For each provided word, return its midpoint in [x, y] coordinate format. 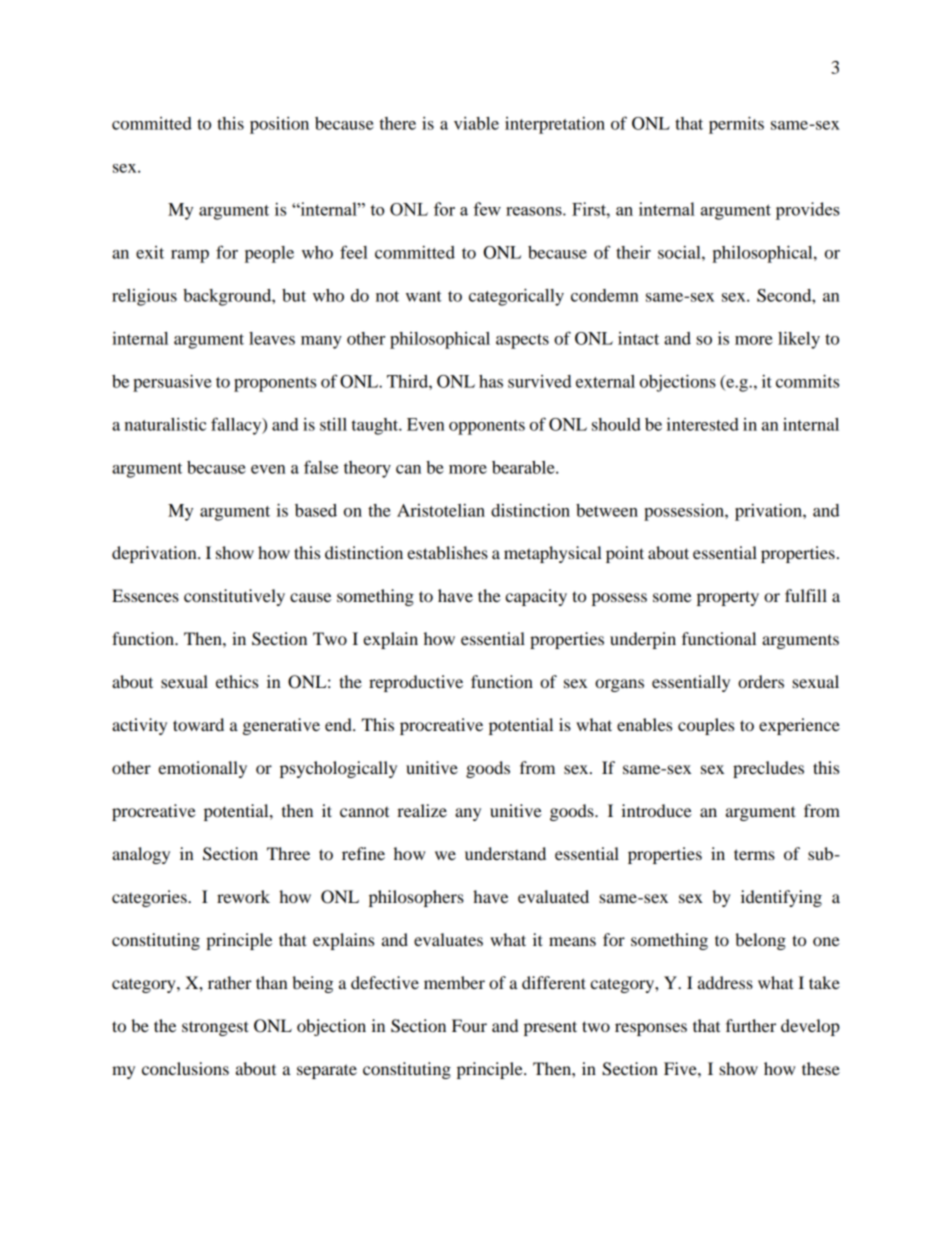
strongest [215, 1028]
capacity [536, 597]
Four [469, 1025]
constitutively [234, 597]
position [279, 125]
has [491, 381]
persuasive [172, 383]
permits [736, 125]
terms [754, 854]
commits [807, 381]
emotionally [202, 769]
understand [505, 853]
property [728, 598]
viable [476, 123]
